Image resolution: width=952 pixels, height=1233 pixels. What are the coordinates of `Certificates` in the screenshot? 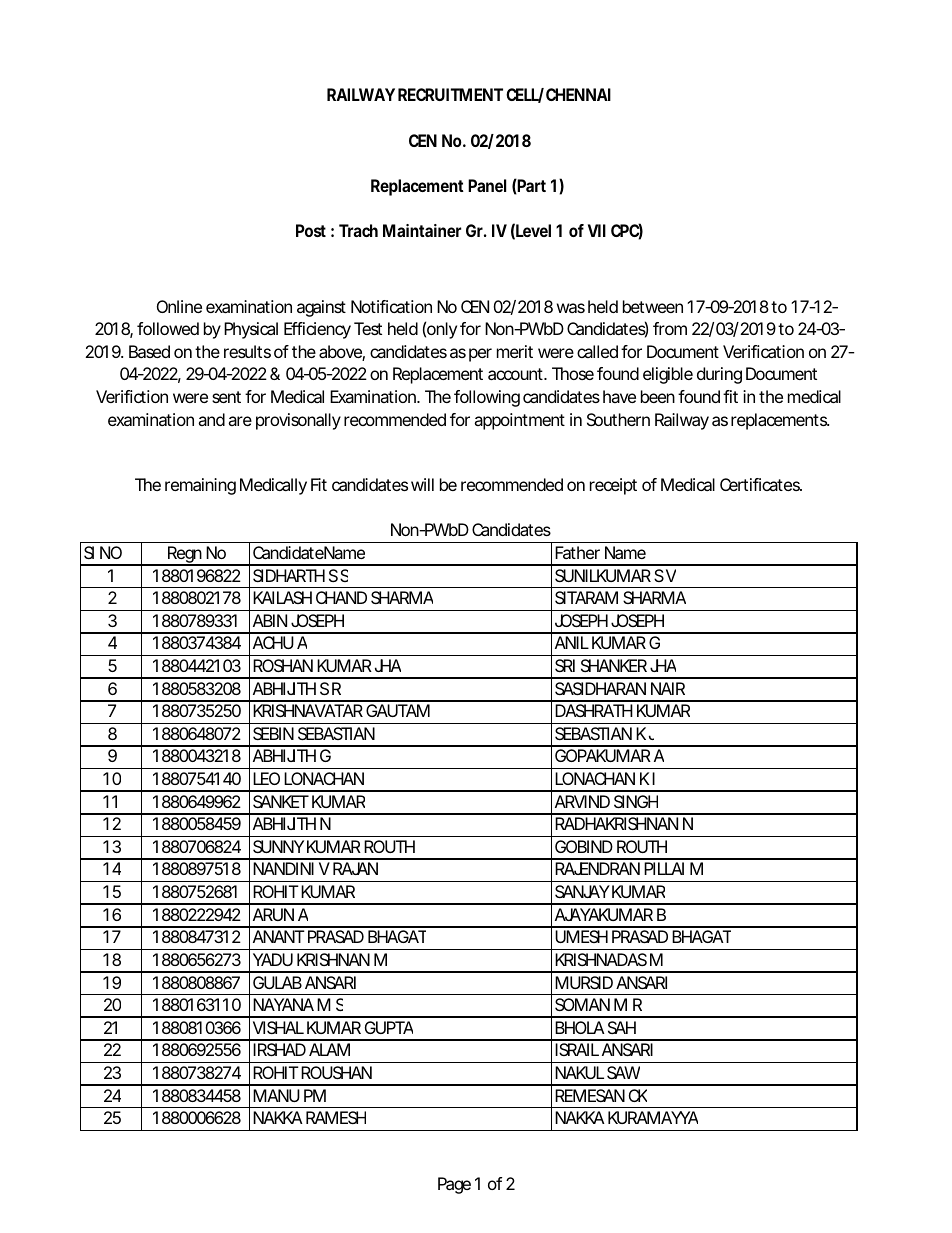 It's located at (761, 484).
